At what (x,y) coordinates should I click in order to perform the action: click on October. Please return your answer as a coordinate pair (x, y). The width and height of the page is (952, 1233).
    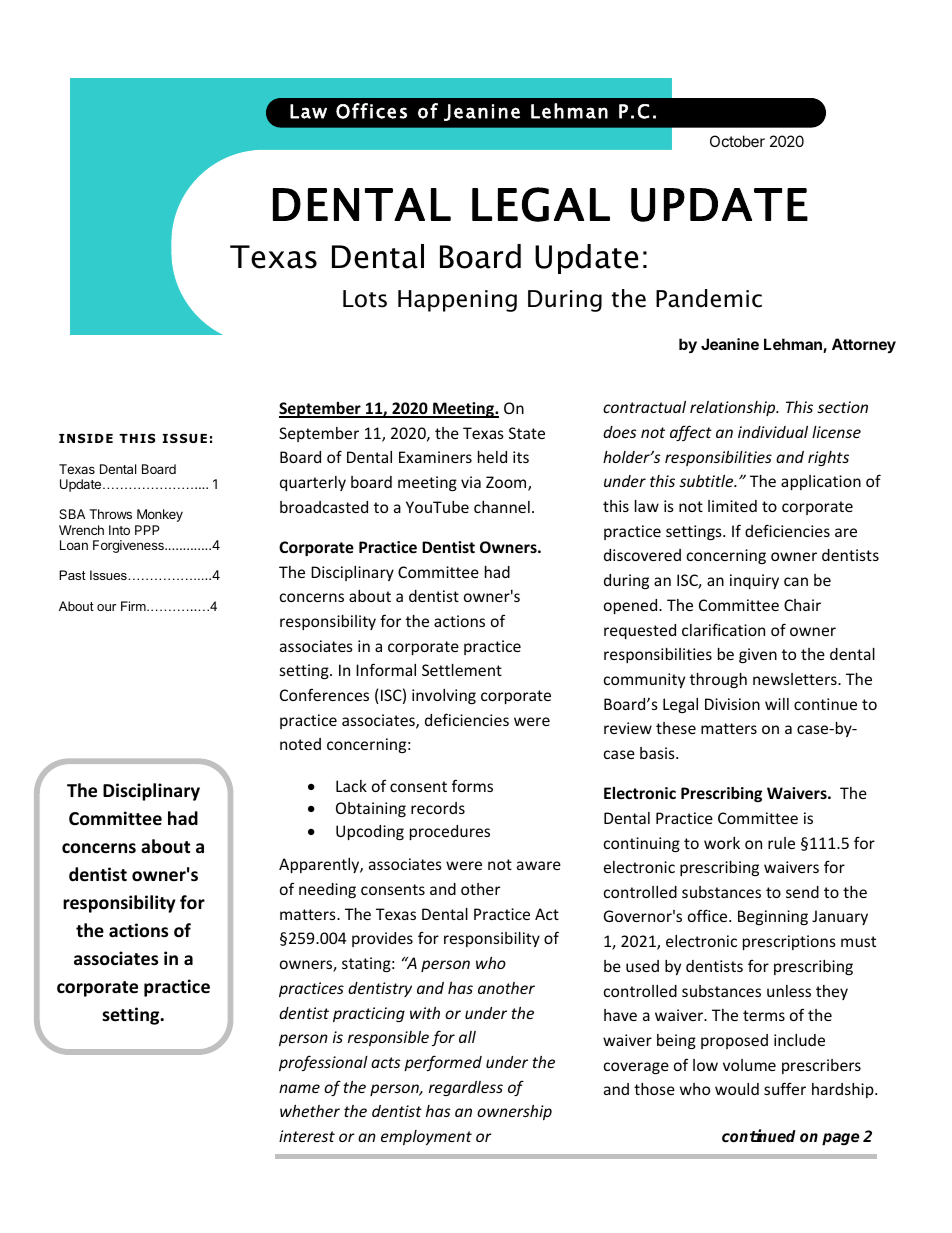
    Looking at the image, I should click on (737, 141).
